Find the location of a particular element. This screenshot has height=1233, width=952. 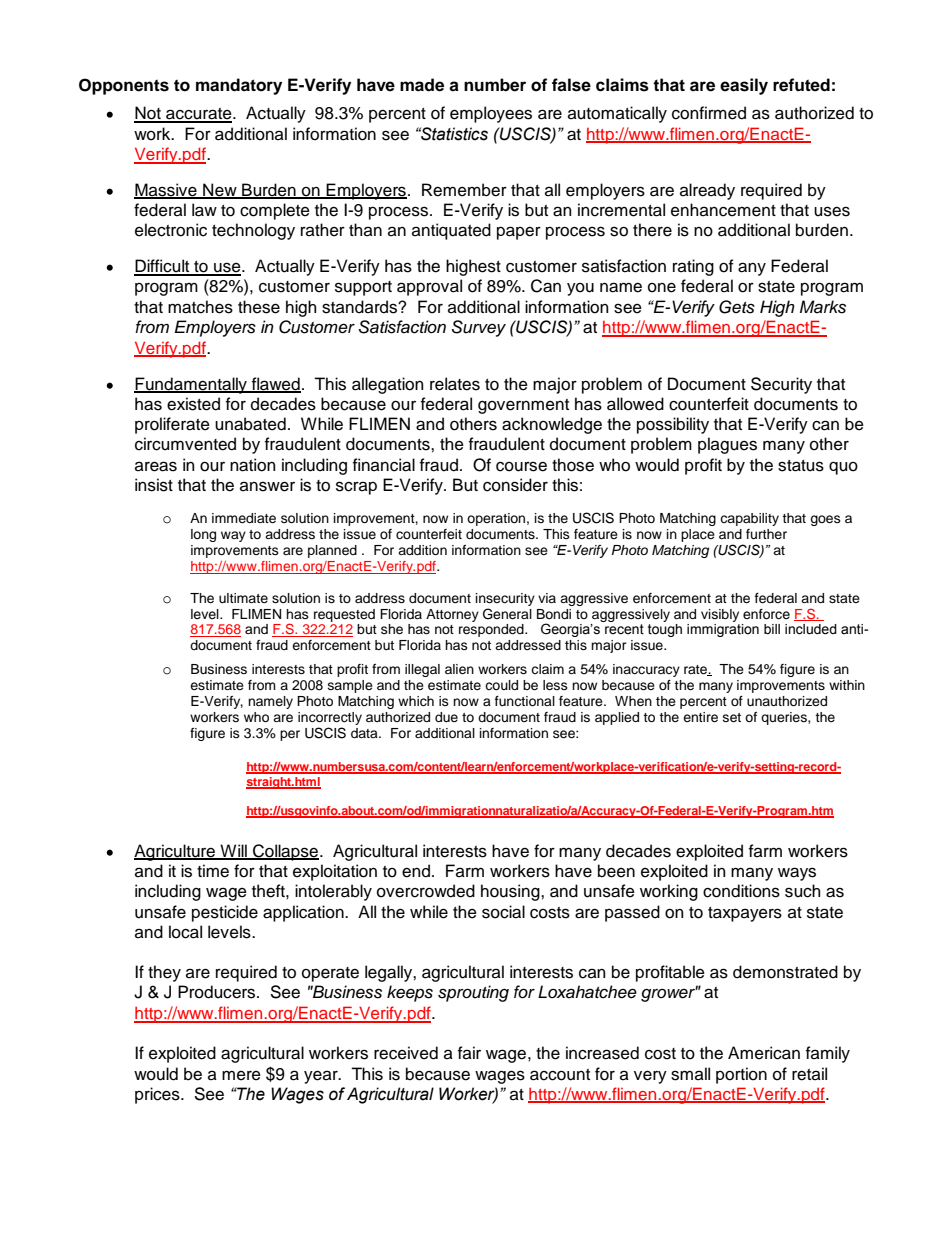

fair is located at coordinates (469, 1052).
